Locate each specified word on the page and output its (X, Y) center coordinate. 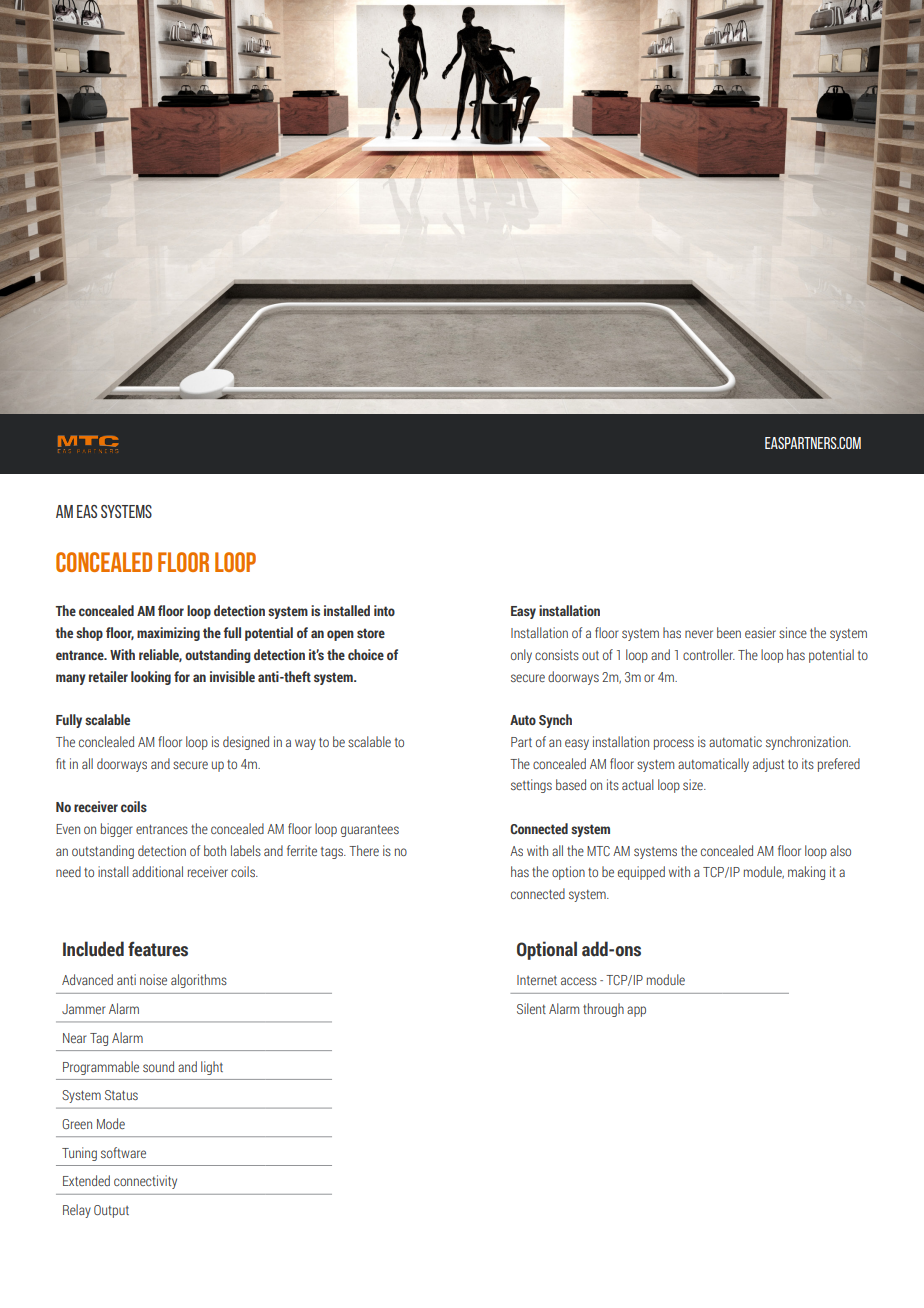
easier (760, 632)
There (364, 850)
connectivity (145, 1182)
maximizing (168, 634)
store (371, 633)
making (806, 873)
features (158, 949)
